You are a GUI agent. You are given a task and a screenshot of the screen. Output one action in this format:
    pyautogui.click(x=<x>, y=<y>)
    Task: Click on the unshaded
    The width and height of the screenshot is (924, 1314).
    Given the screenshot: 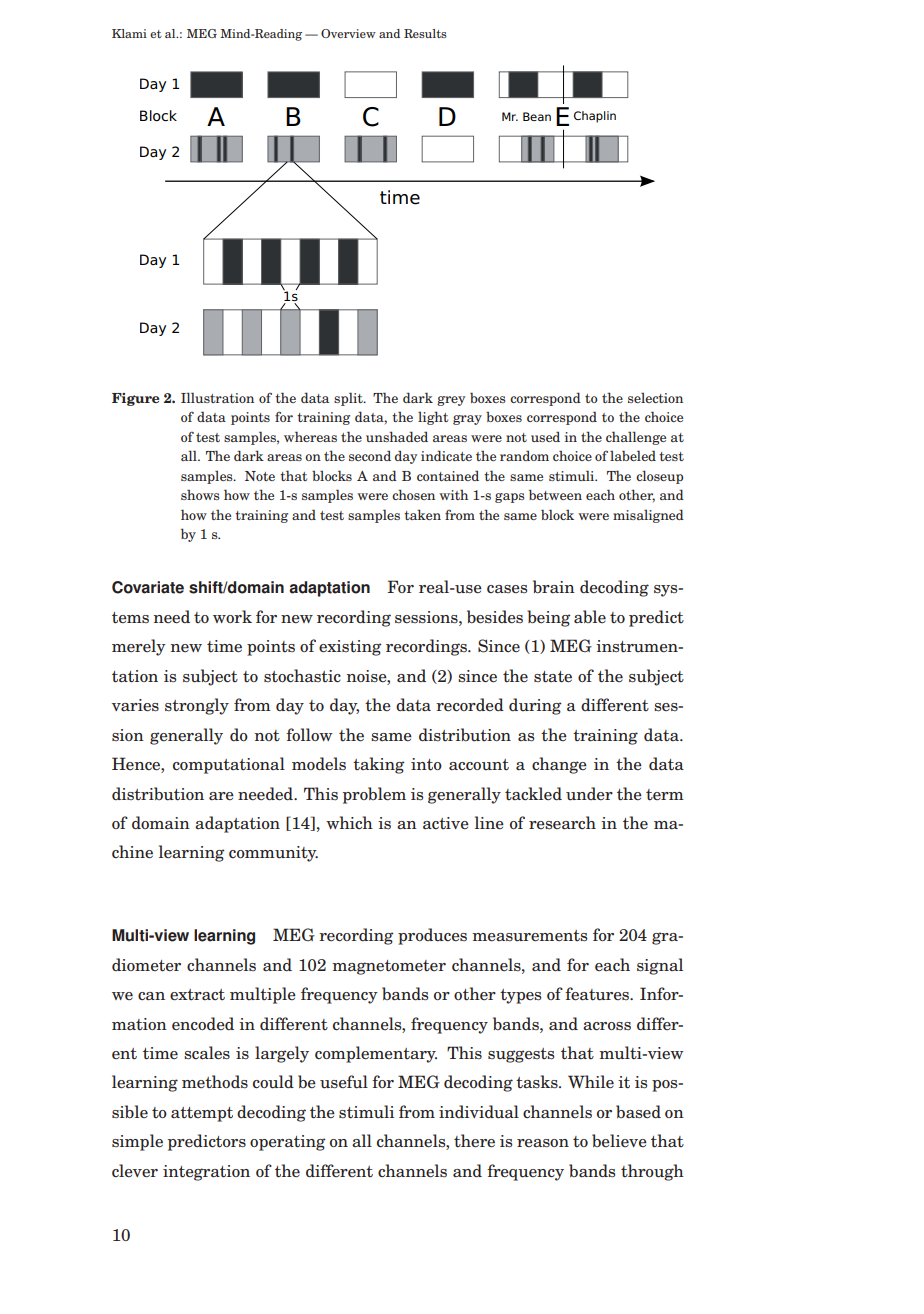 What is the action you would take?
    pyautogui.click(x=397, y=436)
